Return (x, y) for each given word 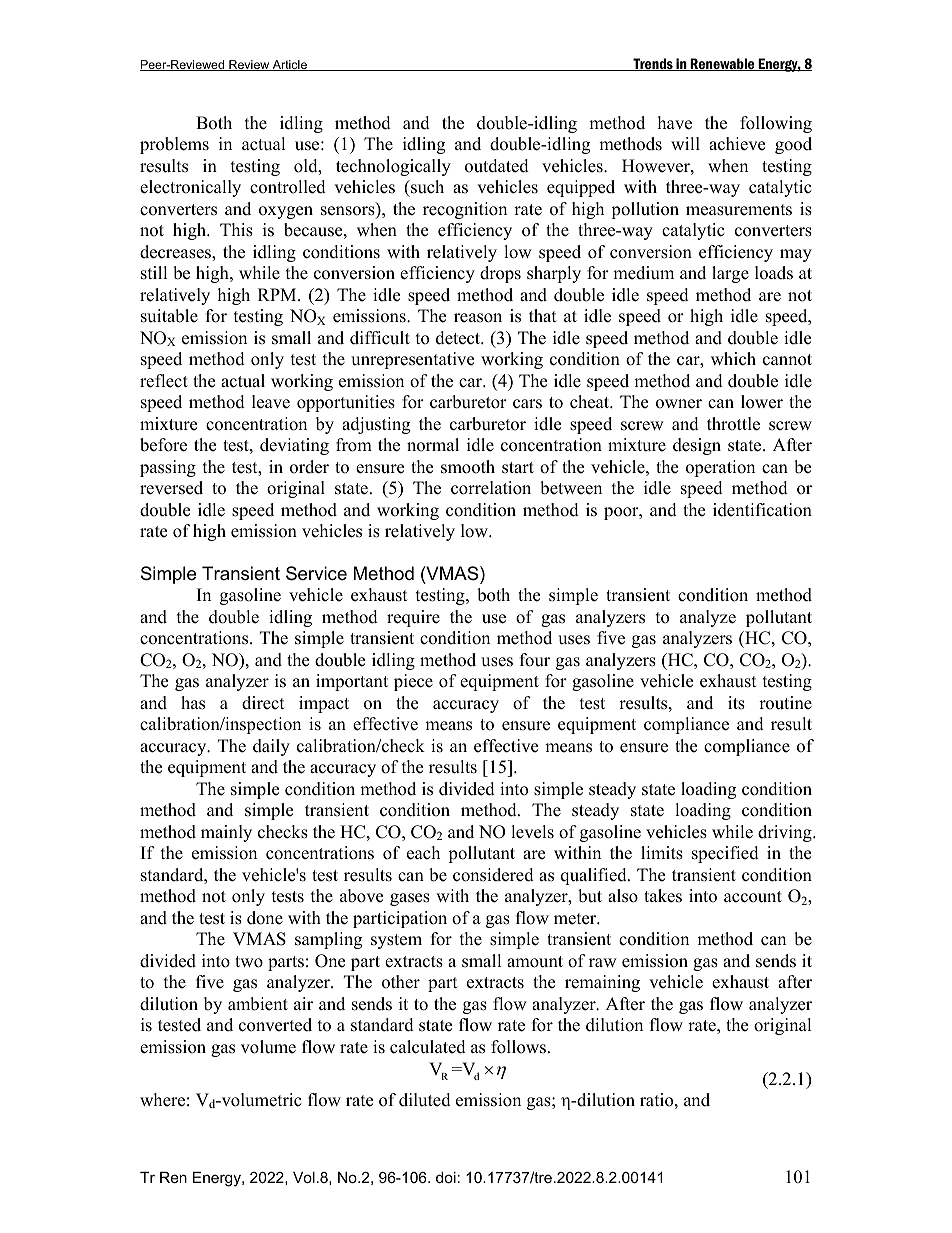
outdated (497, 166)
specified (725, 854)
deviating (294, 446)
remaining (602, 983)
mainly (226, 833)
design (697, 446)
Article (290, 65)
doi (446, 1177)
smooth (468, 467)
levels (532, 832)
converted (275, 1025)
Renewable (722, 64)
